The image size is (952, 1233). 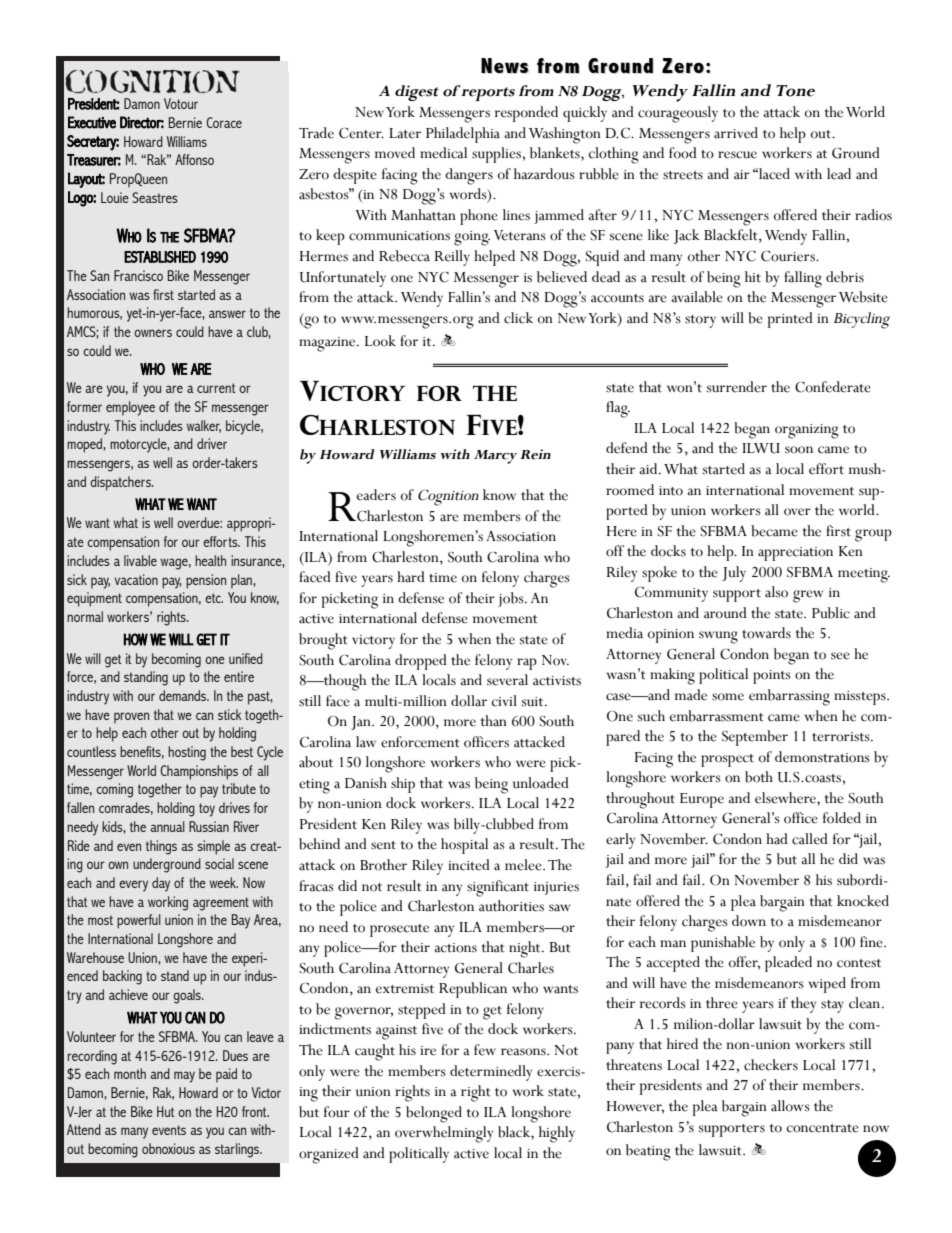 I want to click on powerful, so click(x=139, y=921).
